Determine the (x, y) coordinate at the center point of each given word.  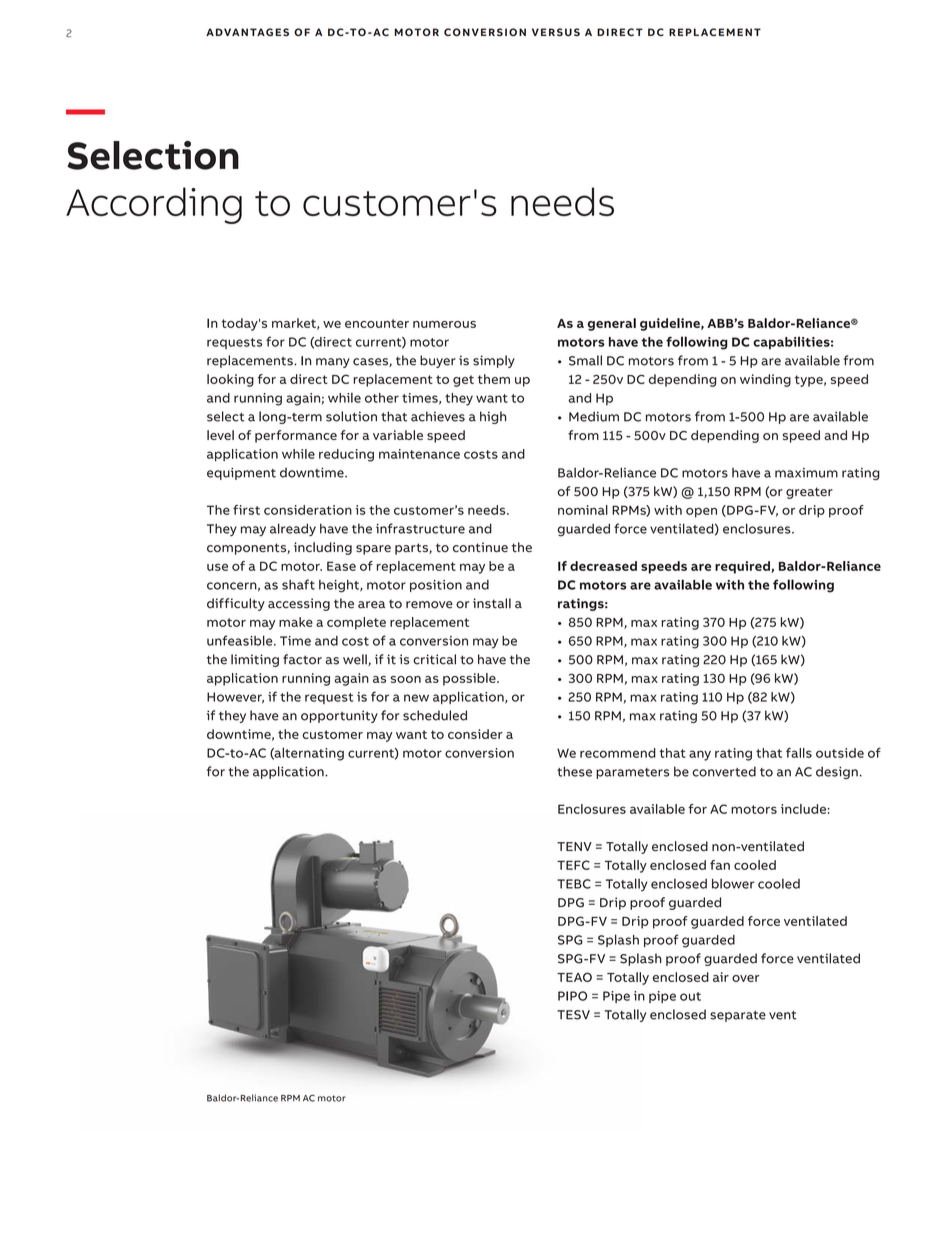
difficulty (236, 604)
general (611, 324)
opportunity (339, 716)
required (743, 567)
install (492, 603)
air (721, 977)
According (154, 205)
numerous (444, 324)
